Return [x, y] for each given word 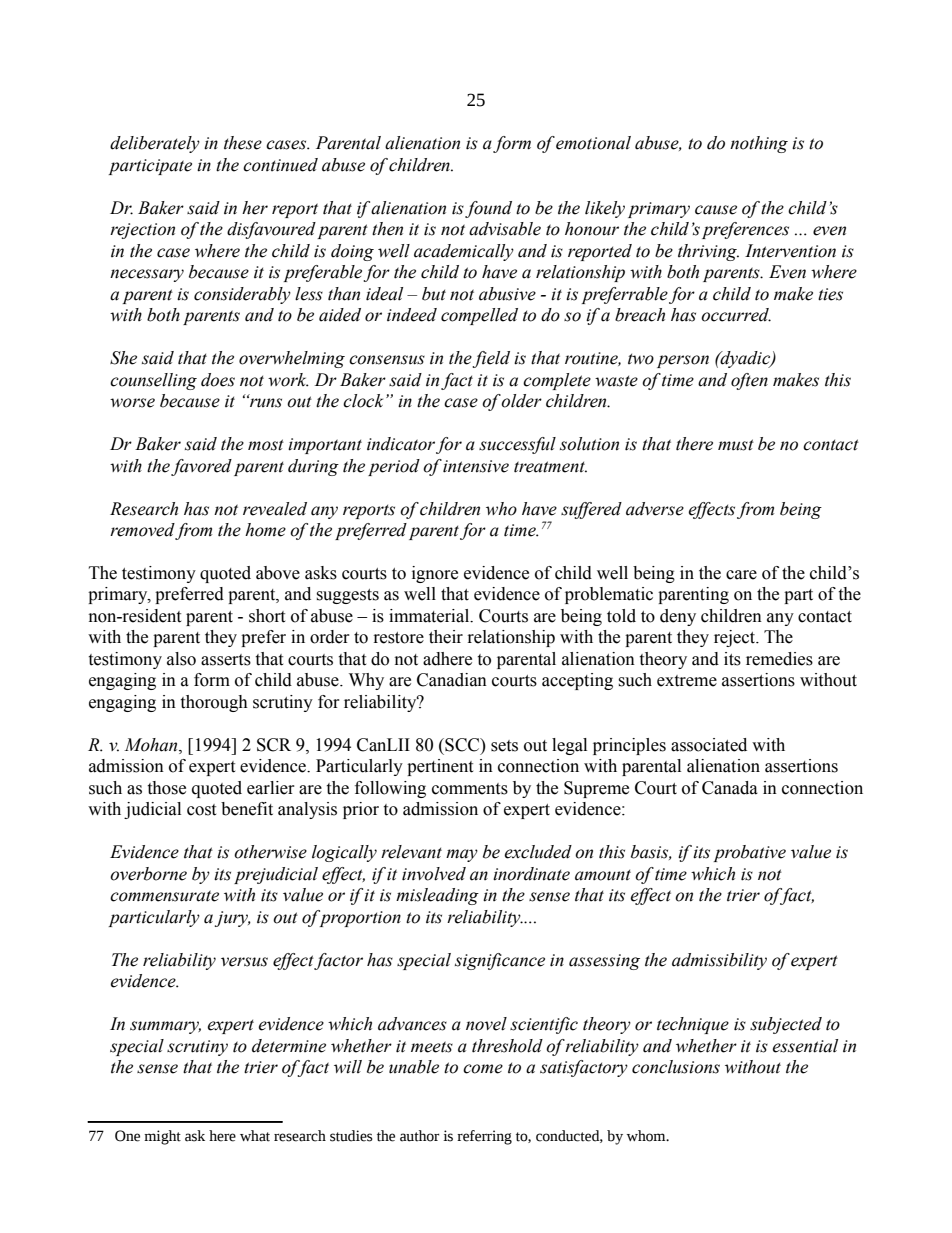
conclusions [676, 1067]
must [736, 445]
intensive [476, 466]
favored [201, 467]
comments [470, 789]
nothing [759, 144]
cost [201, 810]
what [255, 1136]
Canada [730, 788]
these [243, 143]
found [488, 209]
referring [484, 1137]
